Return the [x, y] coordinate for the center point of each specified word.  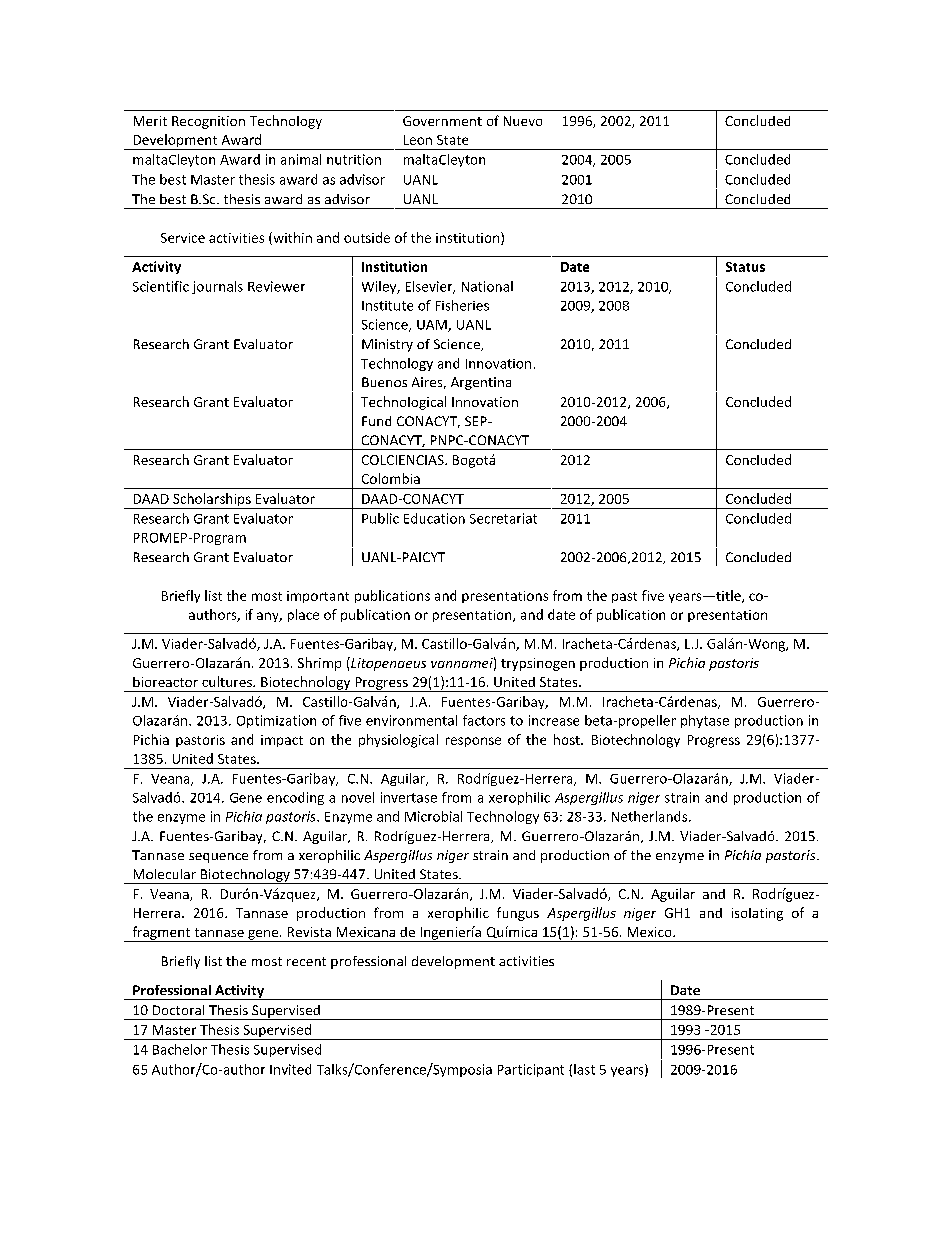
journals [217, 287]
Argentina [481, 383]
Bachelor [180, 1049]
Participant [531, 1070]
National [487, 286]
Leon [418, 140]
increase [554, 720]
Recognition [208, 122]
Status [745, 267]
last [584, 1069]
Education [434, 518]
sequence [218, 858]
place [303, 615]
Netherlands [651, 816]
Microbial [433, 816]
